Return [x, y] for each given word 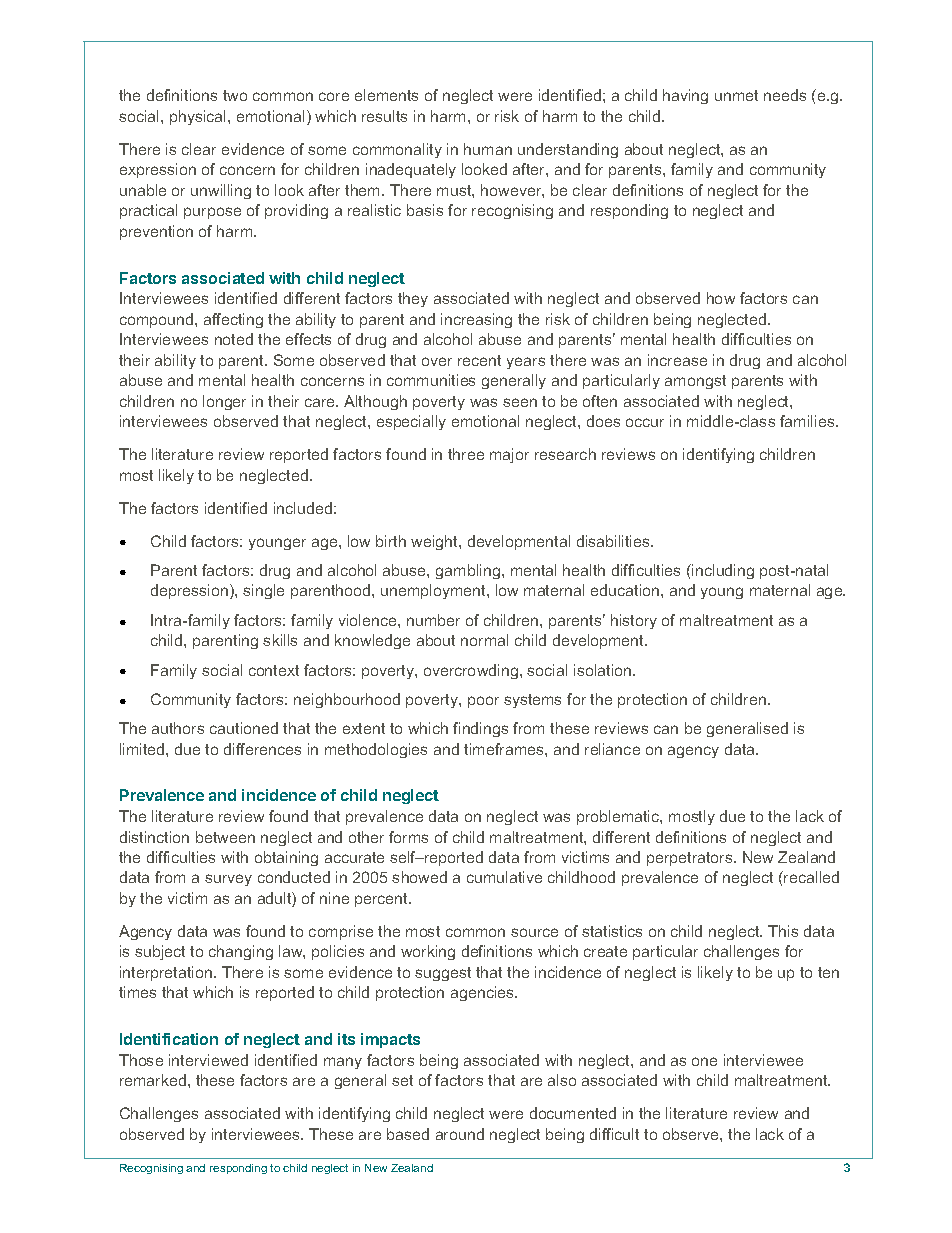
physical [199, 117]
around [460, 1134]
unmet [736, 95]
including [722, 571]
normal [484, 640]
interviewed [208, 1060]
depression [191, 591]
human [488, 149]
